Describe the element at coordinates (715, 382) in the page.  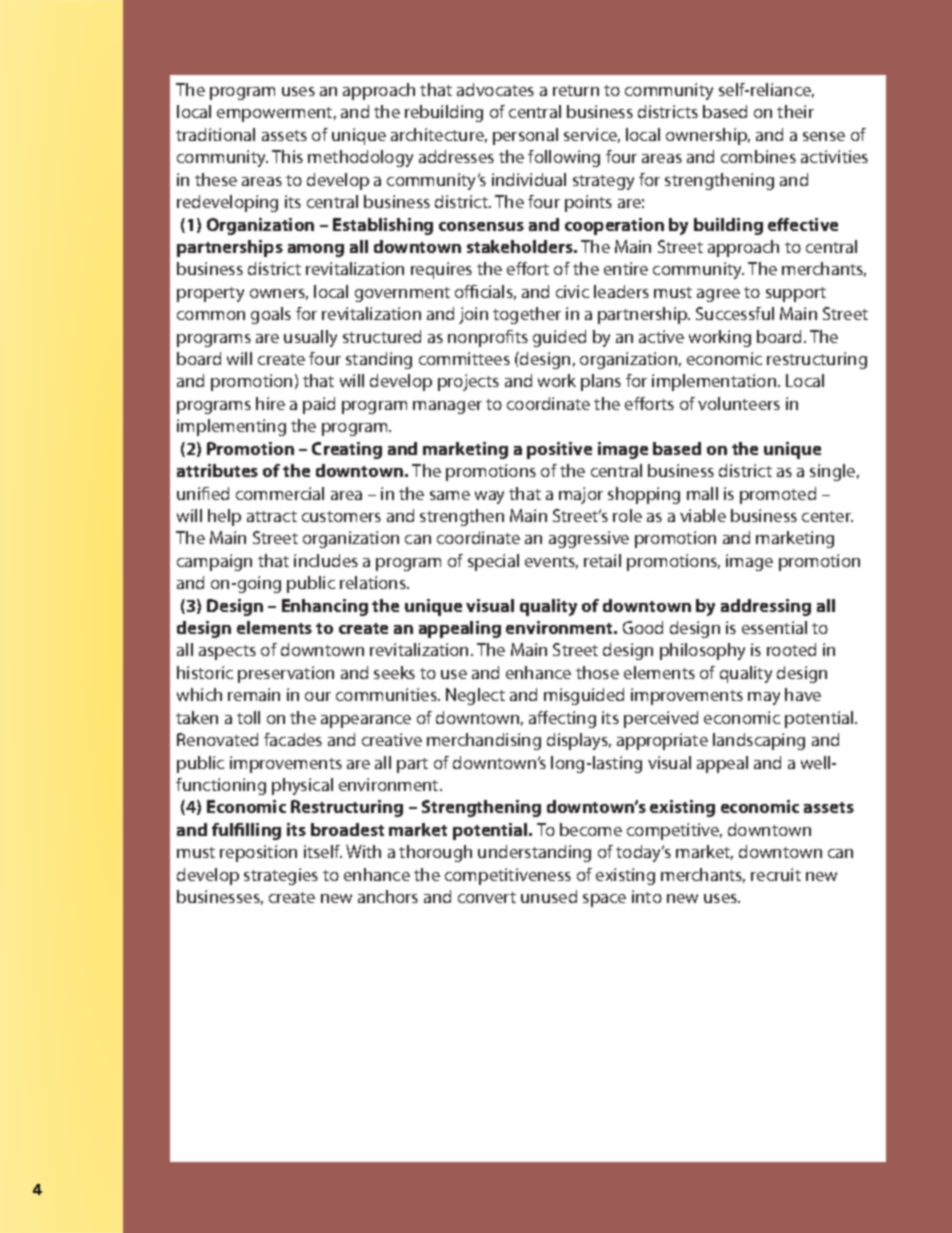
I see `implementation` at that location.
